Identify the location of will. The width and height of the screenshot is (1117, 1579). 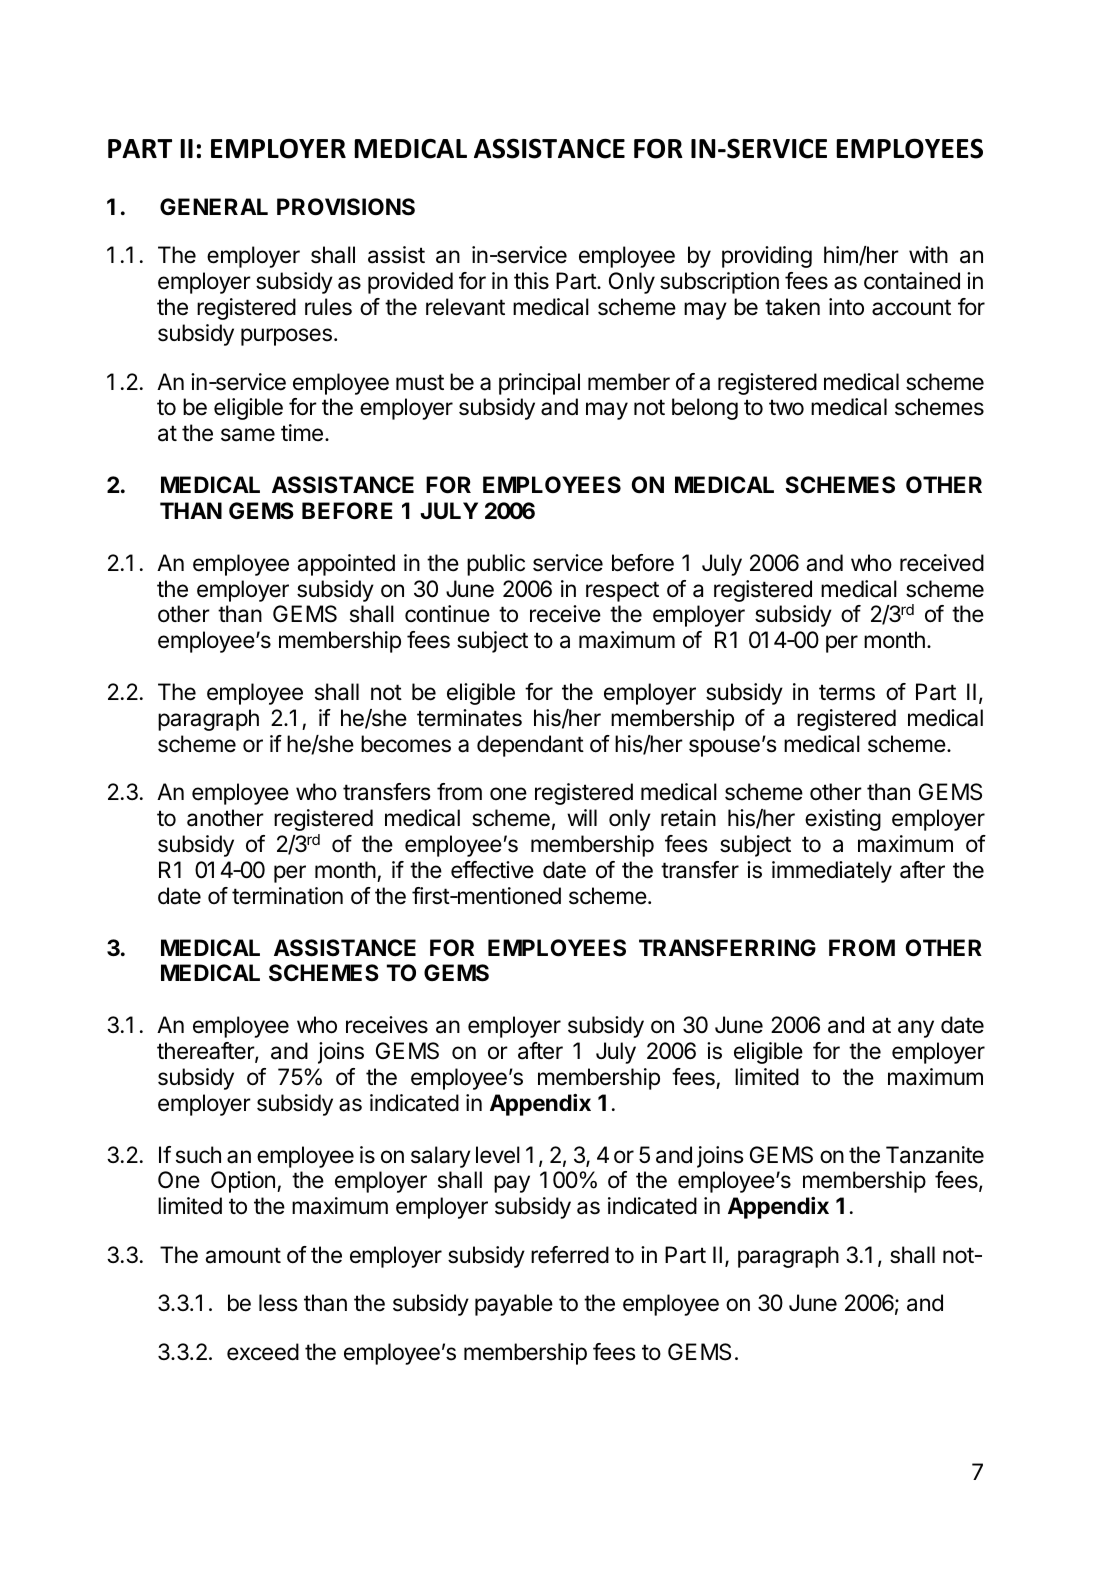
(582, 817).
